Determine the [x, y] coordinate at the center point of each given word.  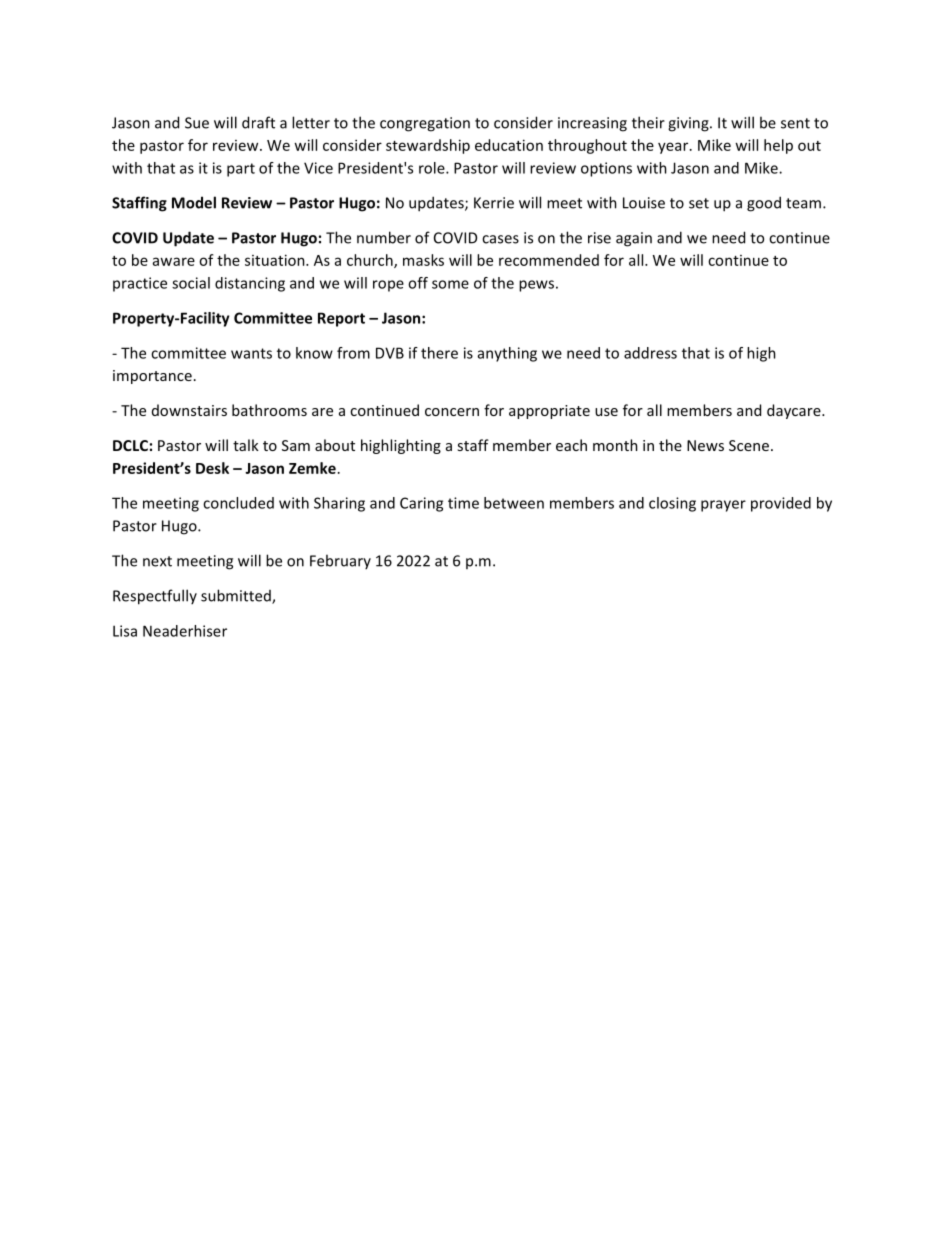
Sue [197, 123]
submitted [237, 596]
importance [152, 377]
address [650, 353]
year [674, 148]
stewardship [428, 146]
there [439, 353]
